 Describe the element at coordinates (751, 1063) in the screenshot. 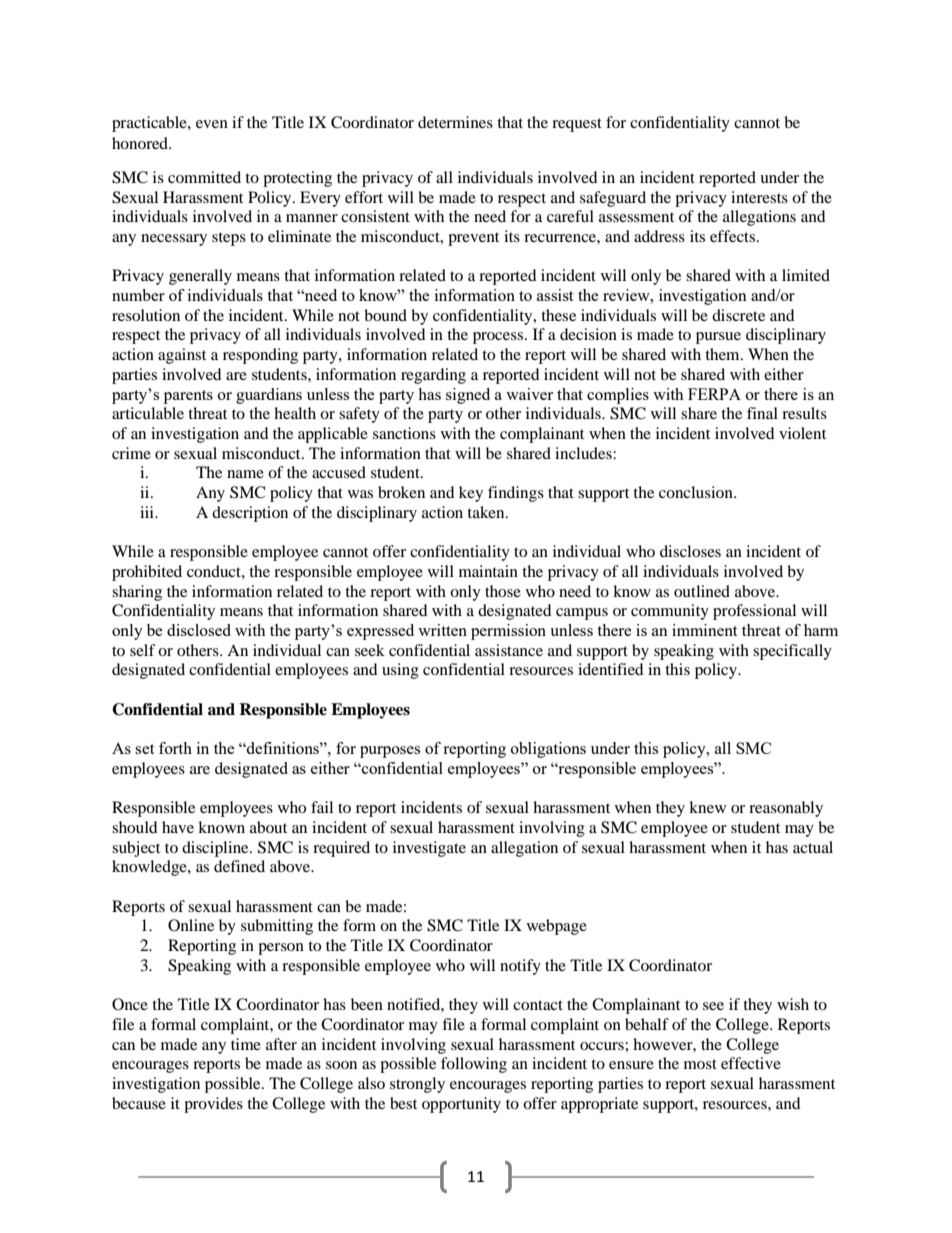

I see `effective` at that location.
